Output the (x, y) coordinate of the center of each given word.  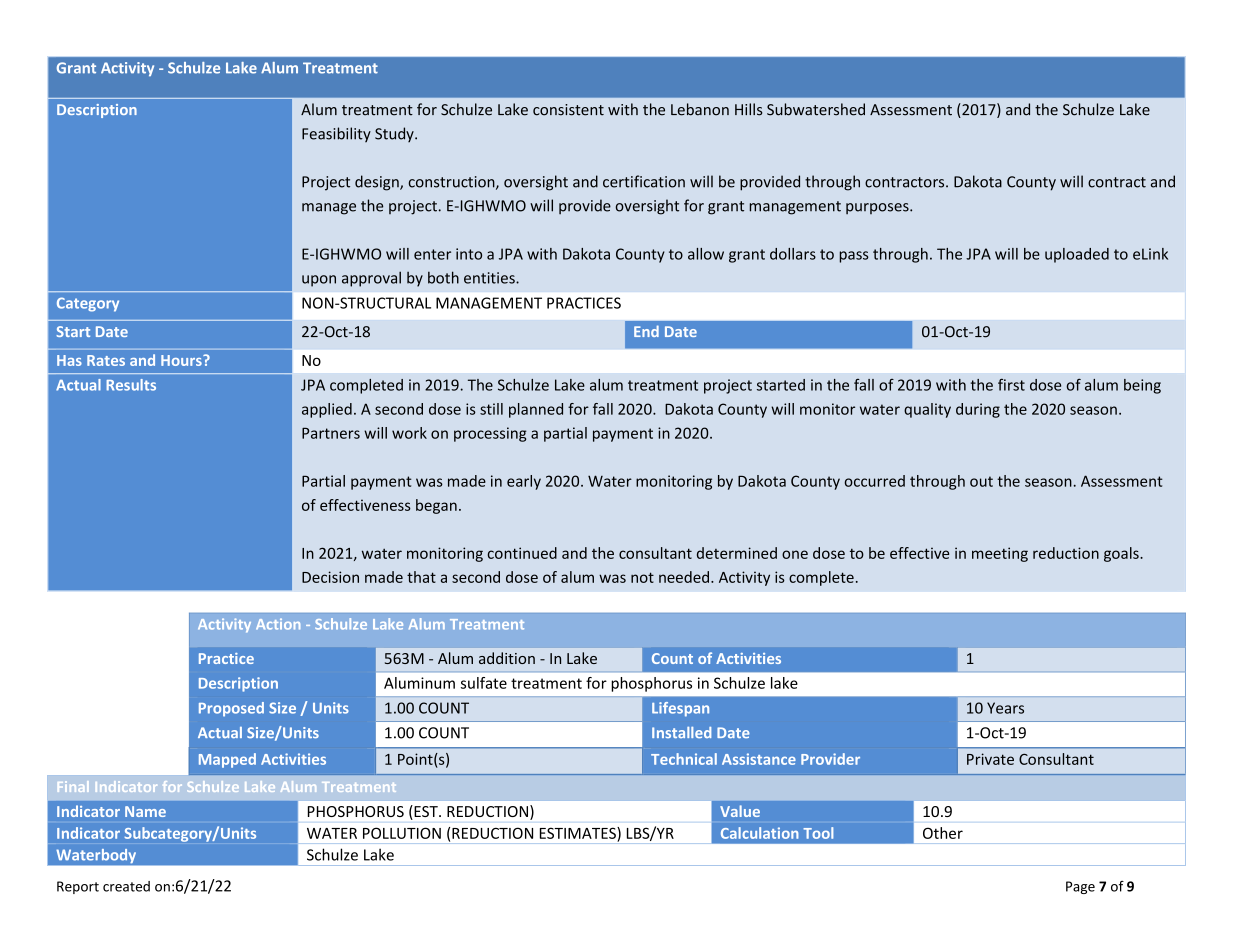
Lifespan (680, 709)
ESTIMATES (579, 833)
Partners (331, 433)
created (126, 886)
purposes (878, 208)
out (981, 481)
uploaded (1077, 255)
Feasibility (336, 134)
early (524, 482)
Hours (182, 360)
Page (1080, 887)
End (646, 331)
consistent (568, 110)
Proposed (231, 709)
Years (1005, 708)
